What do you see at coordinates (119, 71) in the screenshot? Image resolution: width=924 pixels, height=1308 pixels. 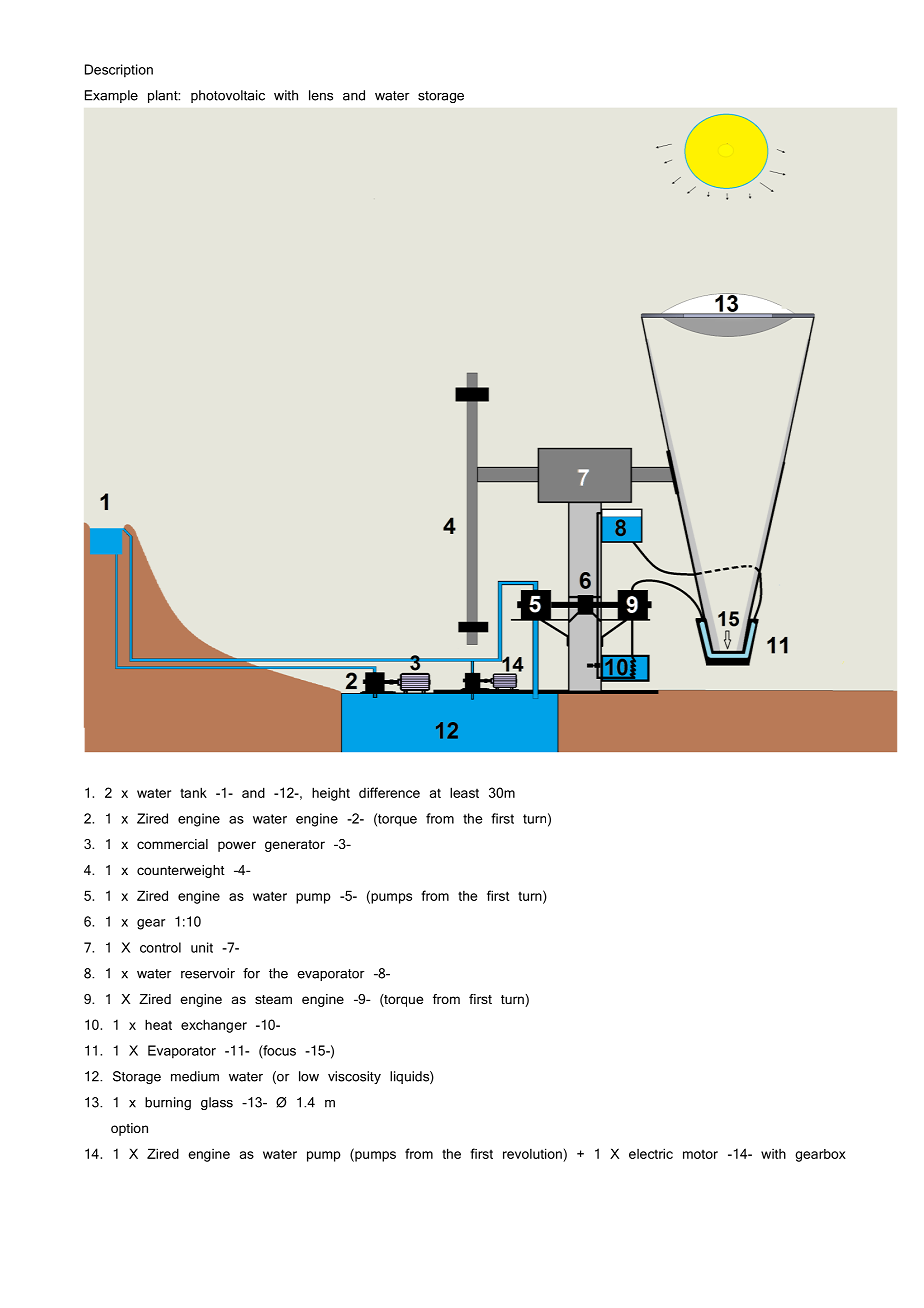 I see `Description` at bounding box center [119, 71].
